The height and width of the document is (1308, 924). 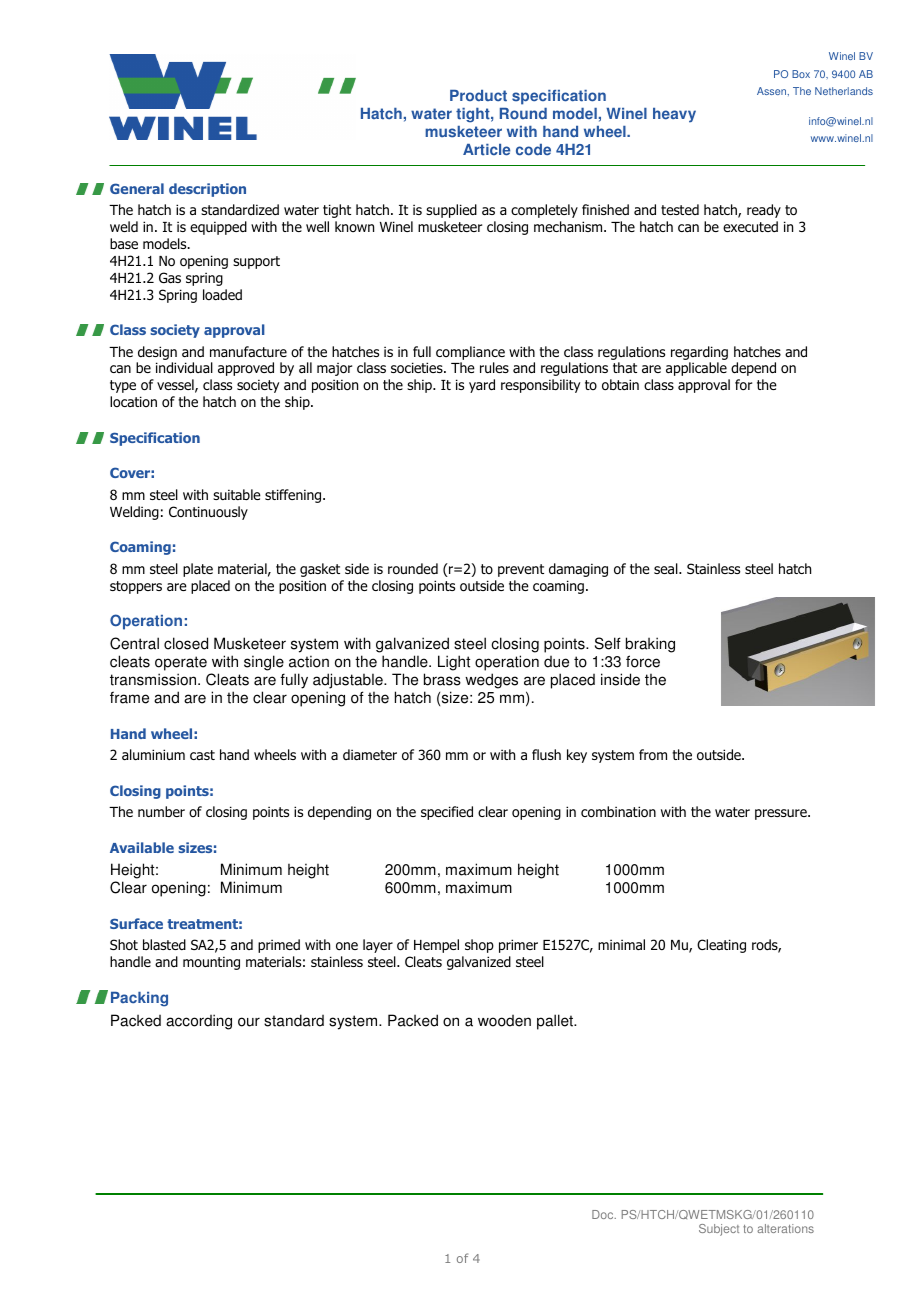 What do you see at coordinates (454, 663) in the document?
I see `Light` at bounding box center [454, 663].
